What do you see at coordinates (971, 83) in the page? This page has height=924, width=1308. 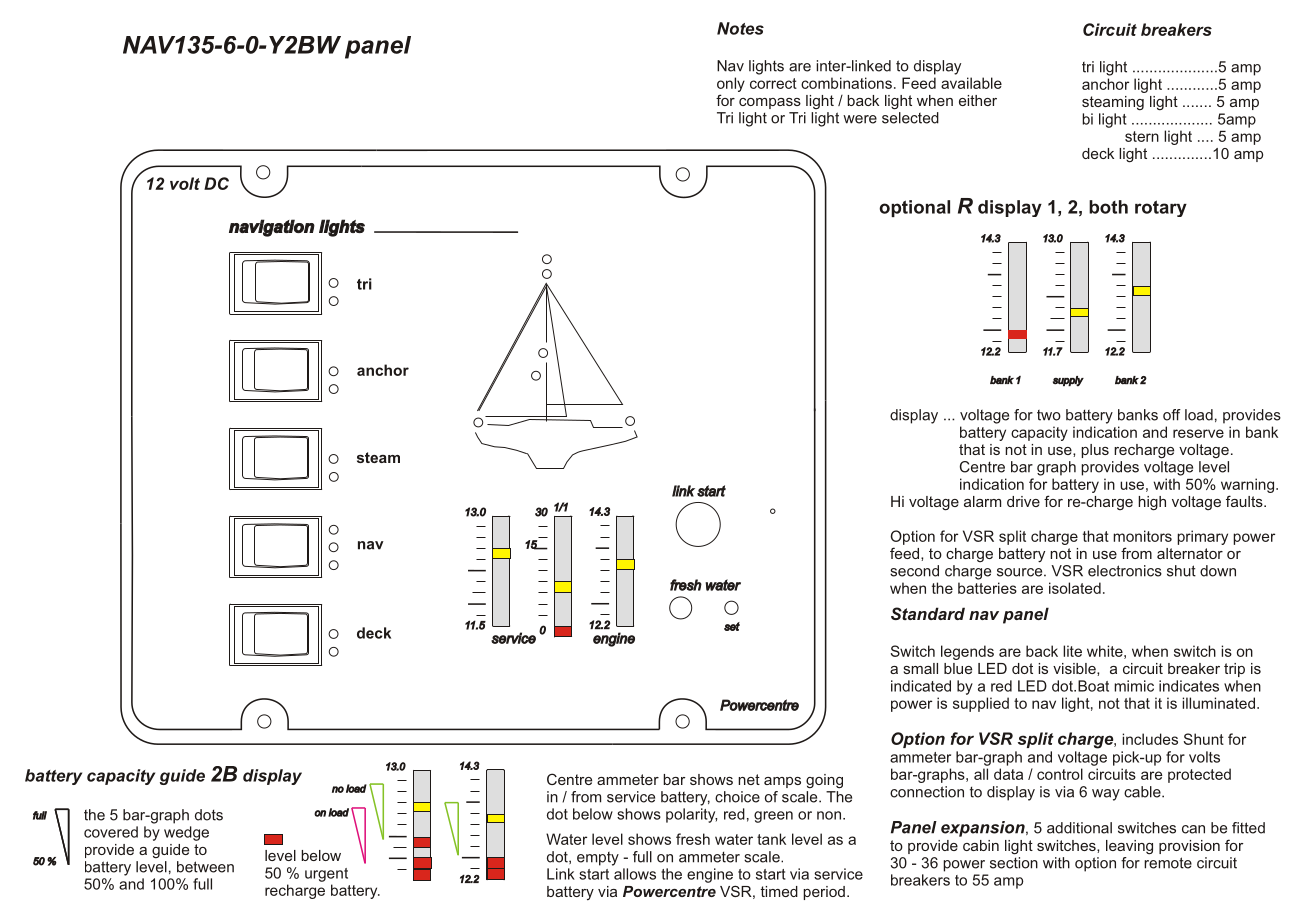 I see `available` at bounding box center [971, 83].
